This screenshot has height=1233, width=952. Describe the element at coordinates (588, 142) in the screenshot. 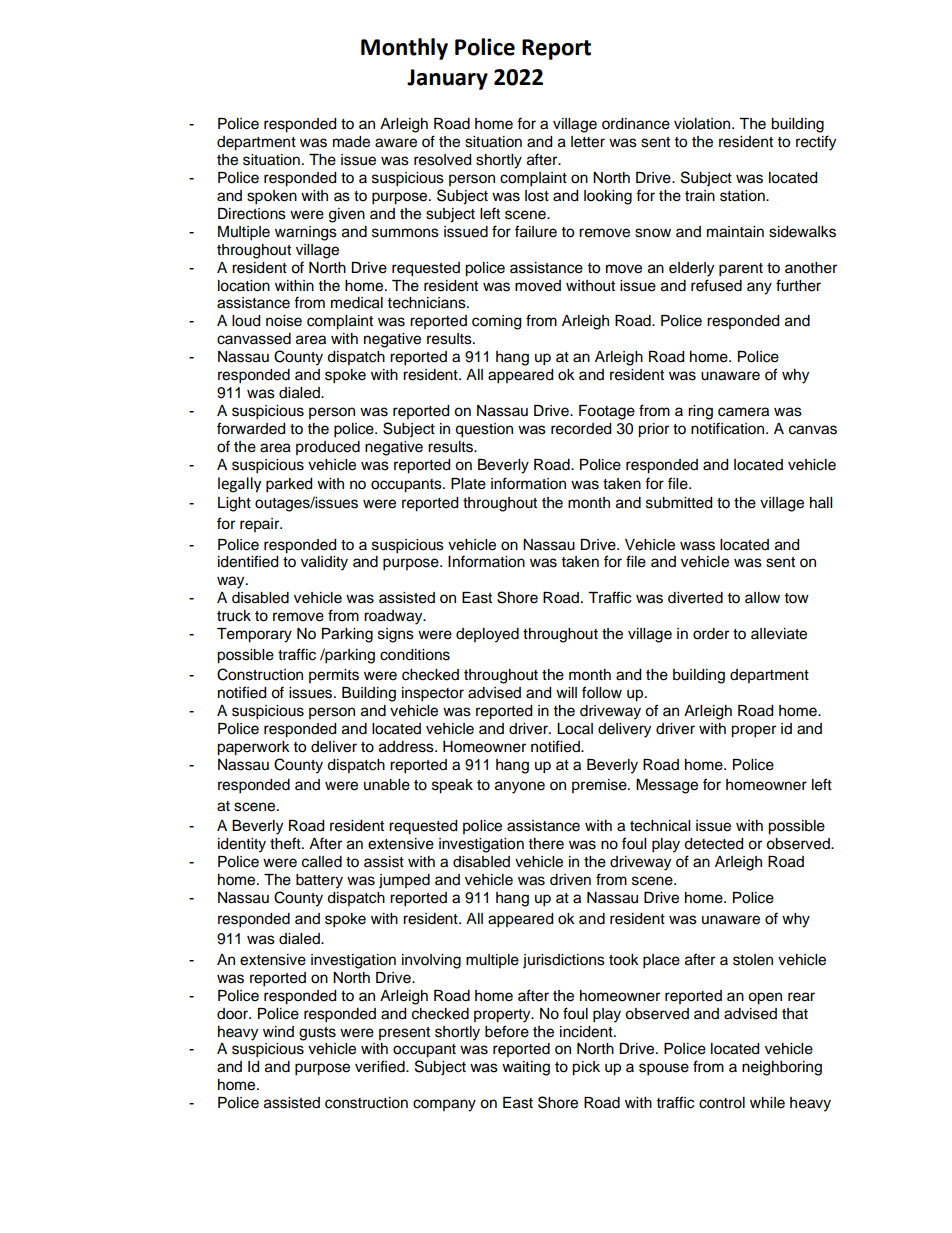

I see `letter` at that location.
